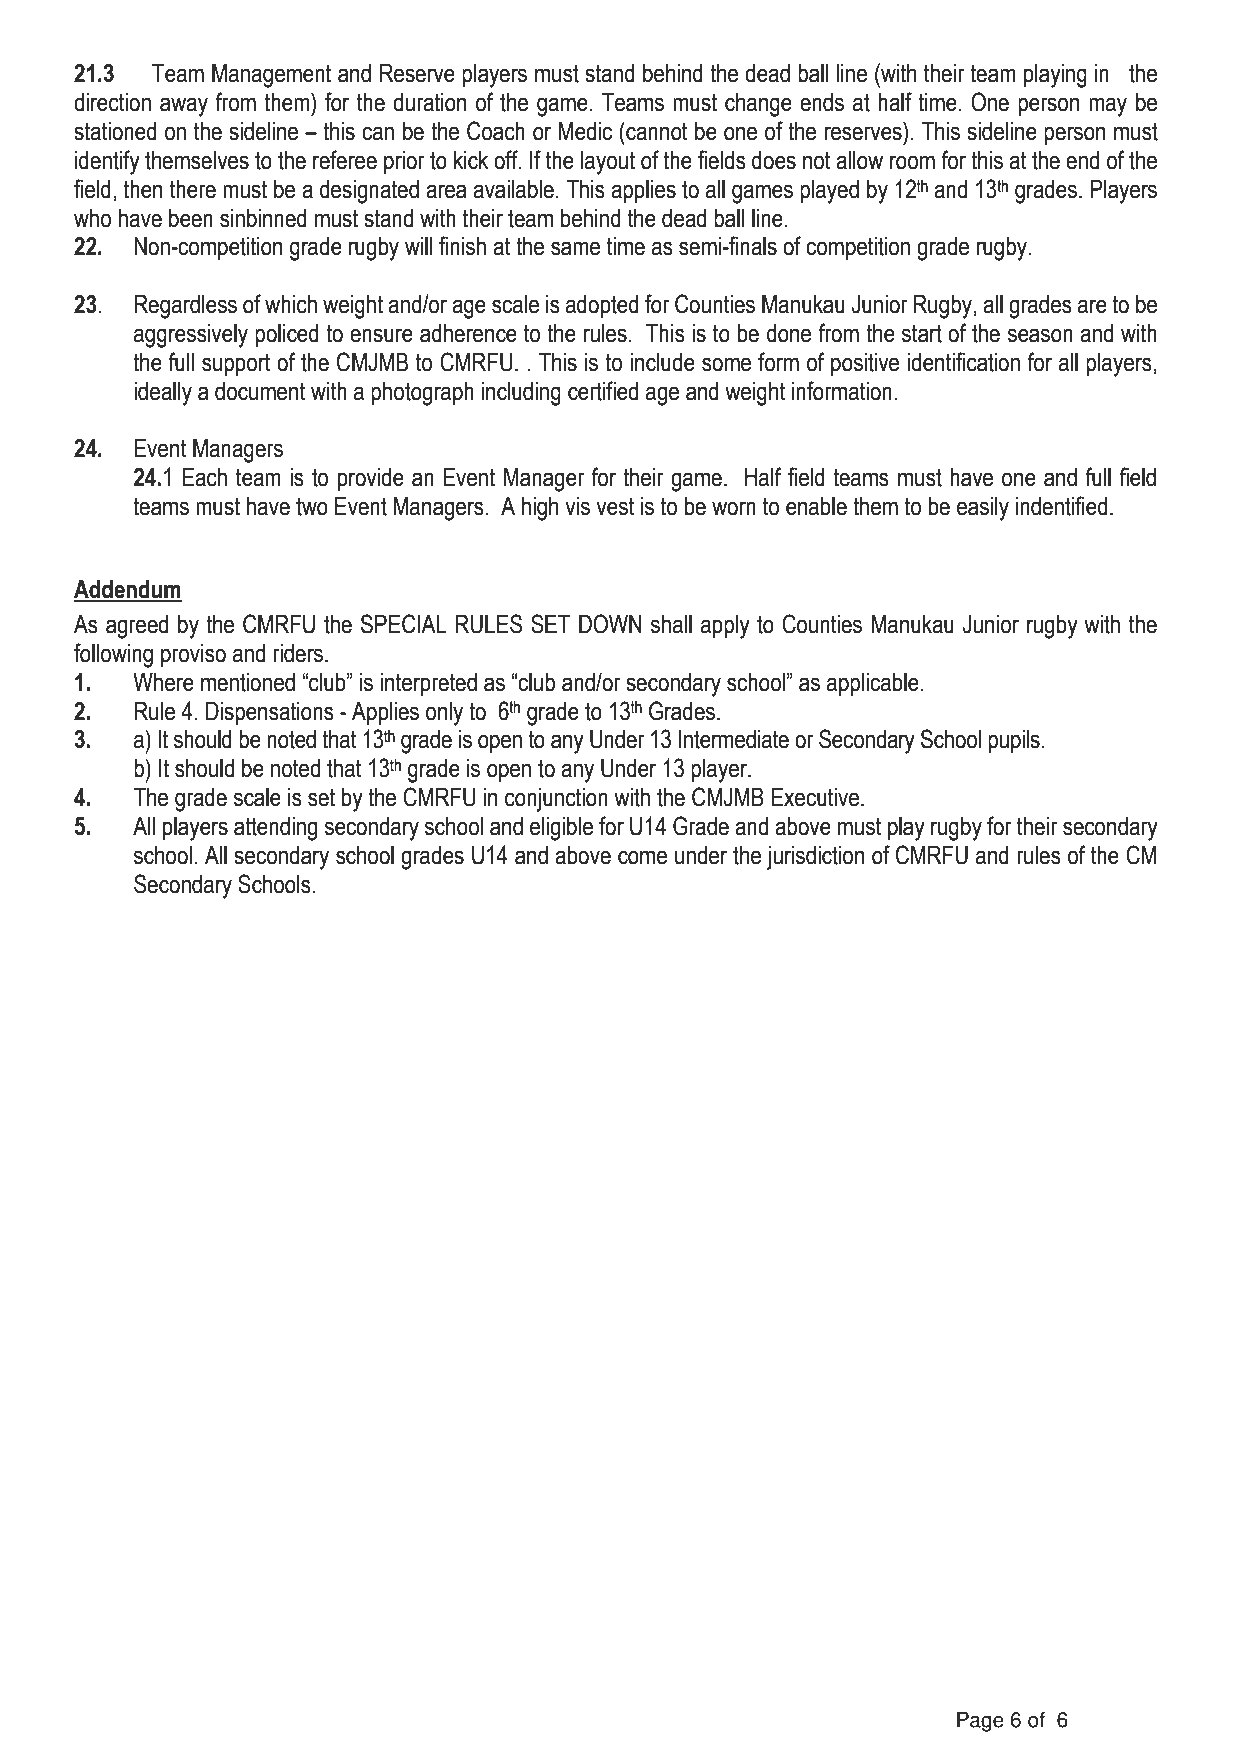 This screenshot has height=1764, width=1246. I want to click on certified, so click(603, 391).
